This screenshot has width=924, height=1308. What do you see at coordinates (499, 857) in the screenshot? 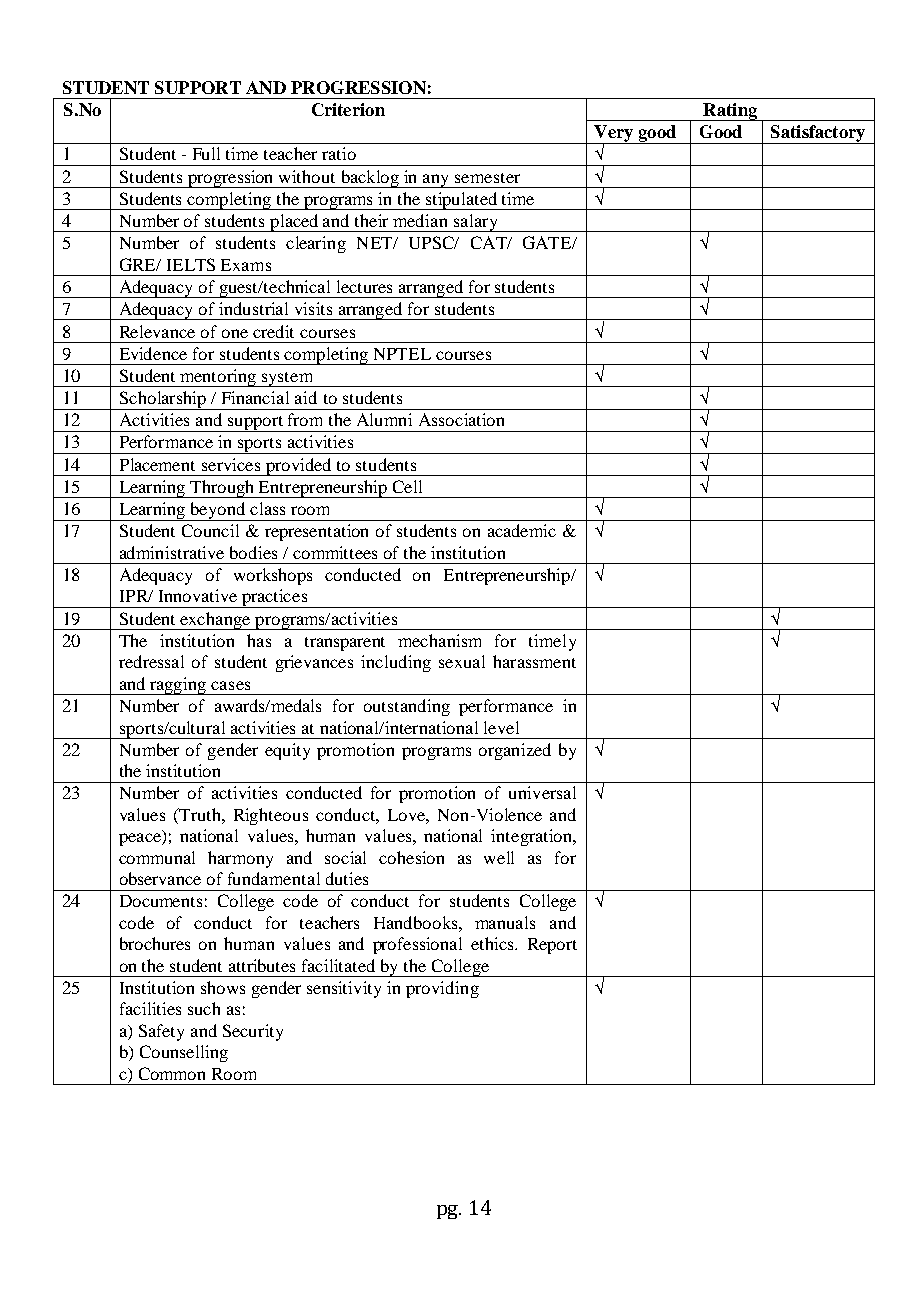
I see `well` at bounding box center [499, 857].
